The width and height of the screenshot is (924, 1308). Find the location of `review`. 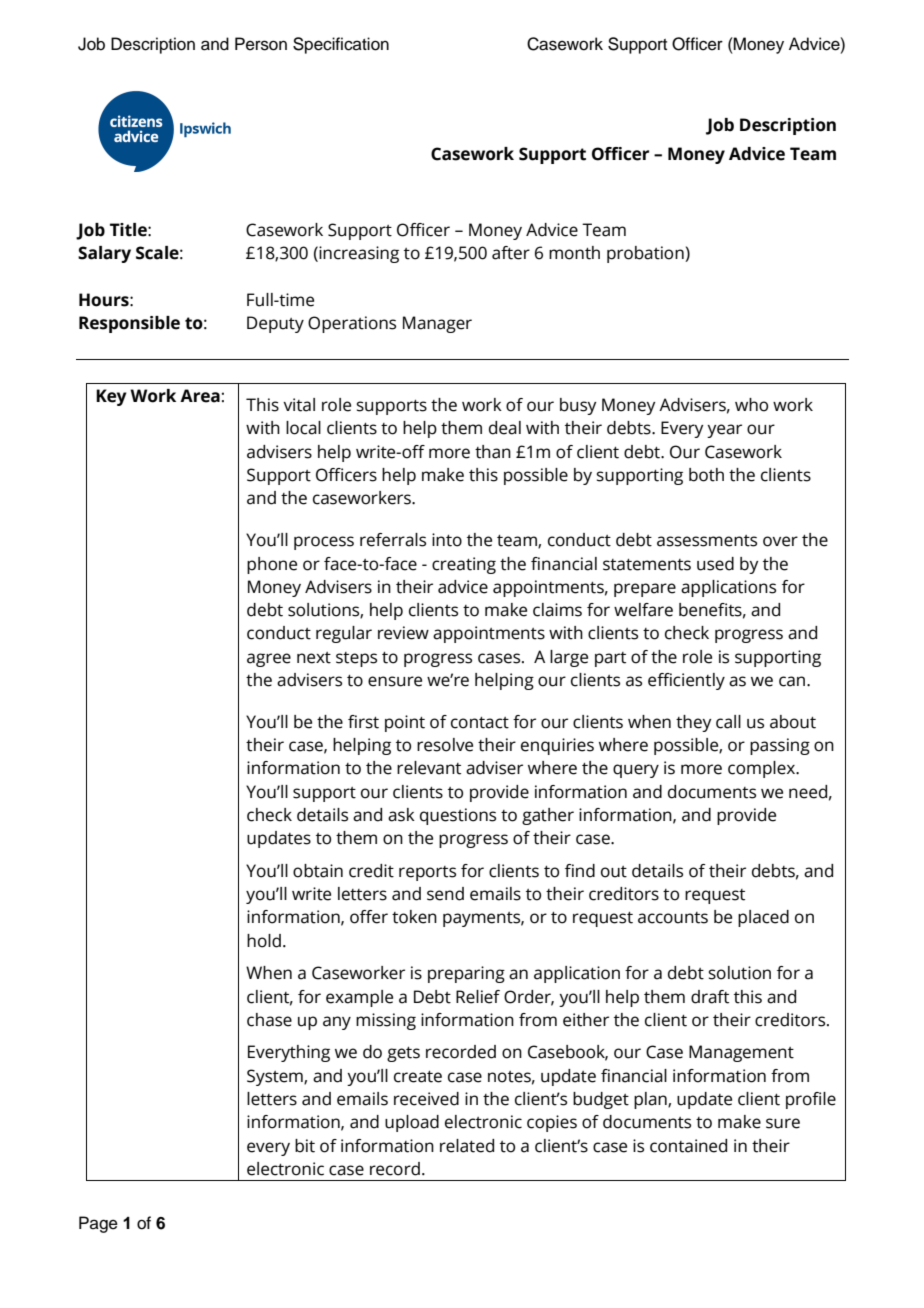

review is located at coordinates (403, 633).
